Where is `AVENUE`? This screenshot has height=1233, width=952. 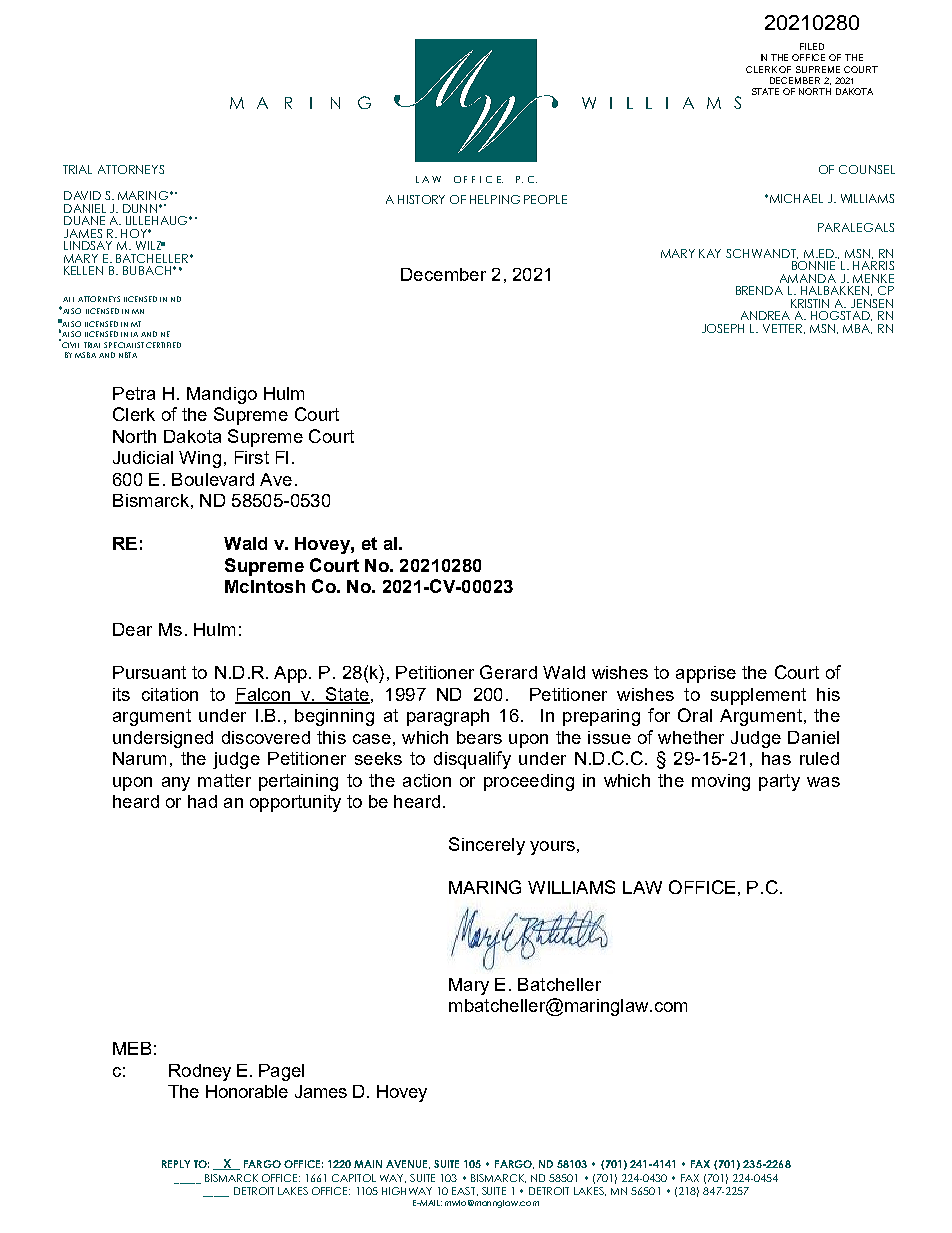 AVENUE is located at coordinates (408, 1164).
